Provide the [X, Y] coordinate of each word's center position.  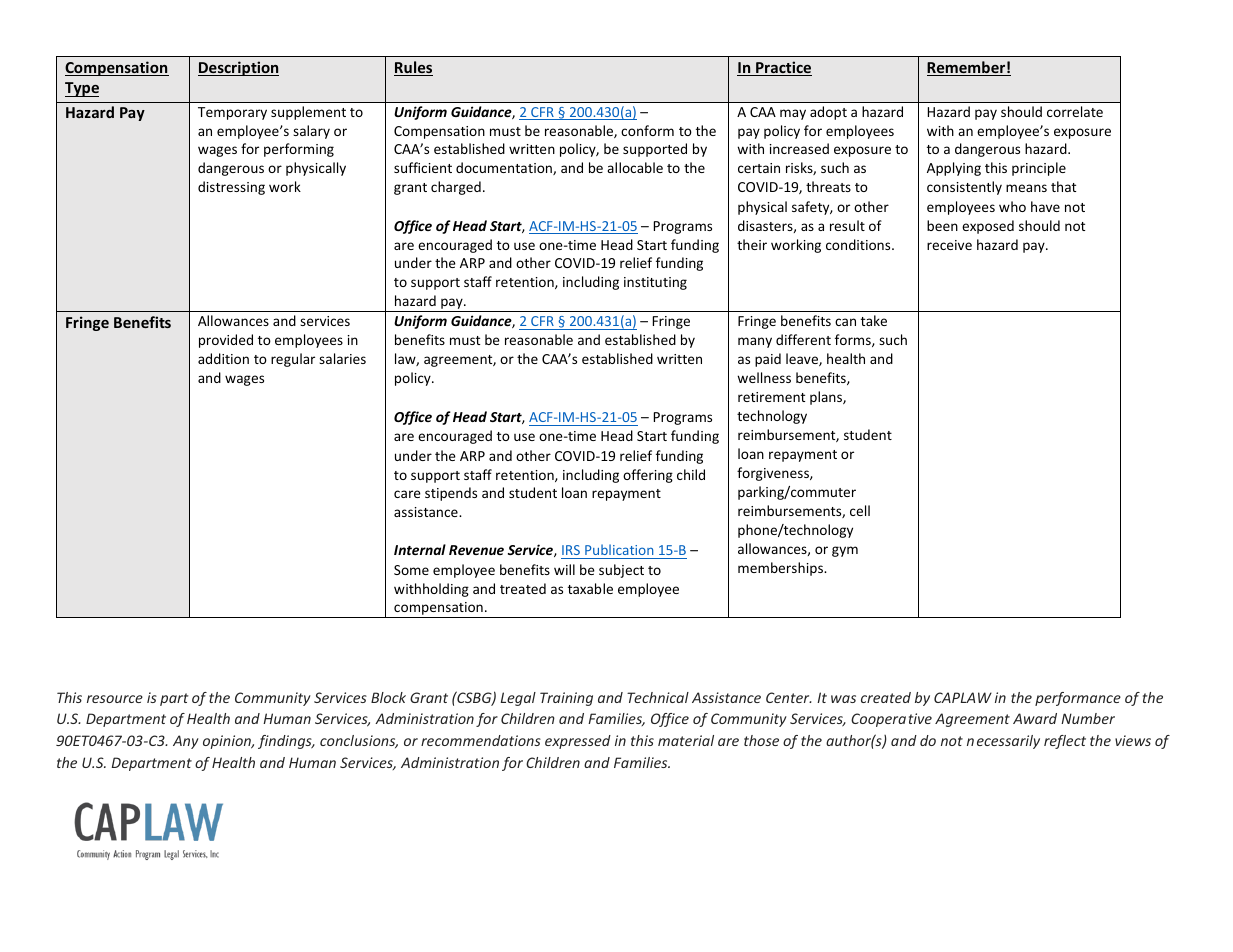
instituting [655, 283]
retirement [771, 397]
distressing [231, 188]
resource [115, 699]
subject [621, 571]
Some [411, 570]
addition [223, 358]
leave [803, 359]
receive [949, 245]
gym [845, 551]
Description [238, 68]
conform [647, 130]
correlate [1075, 111]
